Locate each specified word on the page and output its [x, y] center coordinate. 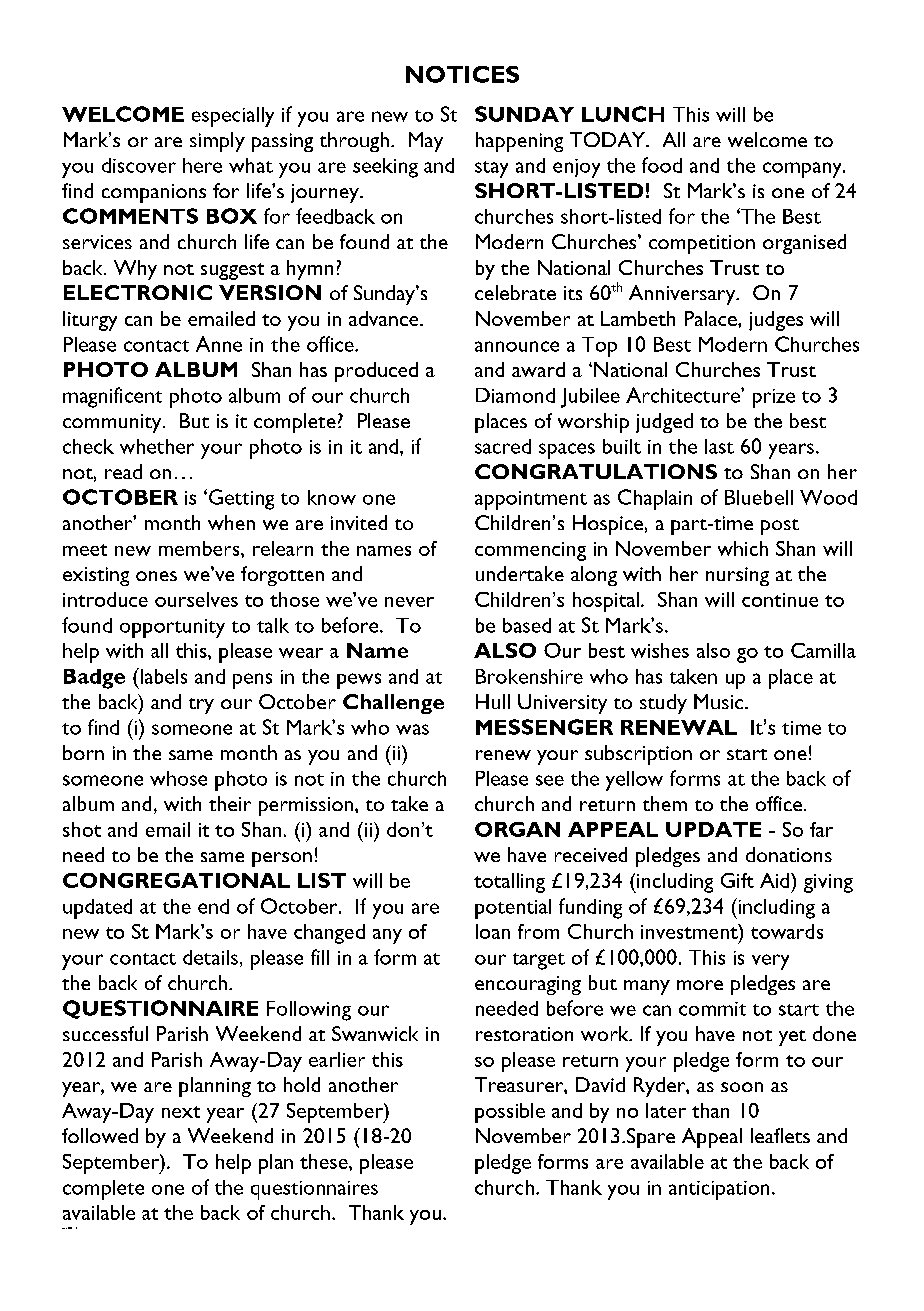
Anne [219, 344]
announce [517, 346]
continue [780, 600]
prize [774, 398]
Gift [737, 880]
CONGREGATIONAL [176, 880]
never [409, 602]
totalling [509, 883]
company [803, 170]
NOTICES [462, 74]
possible [510, 1113]
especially [233, 117]
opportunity [172, 628]
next [181, 1112]
